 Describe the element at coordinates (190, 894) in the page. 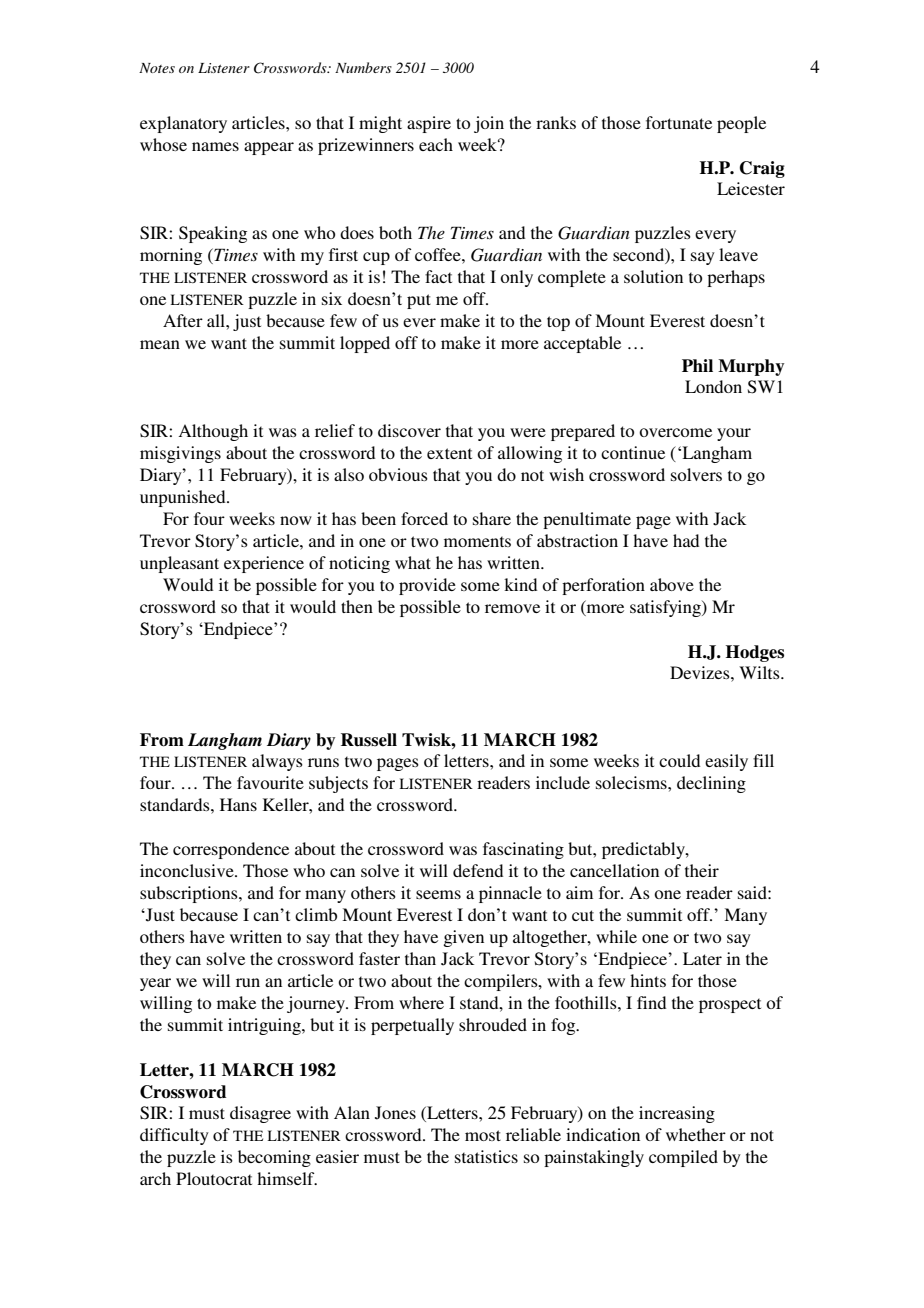

I see `subscriptions` at that location.
